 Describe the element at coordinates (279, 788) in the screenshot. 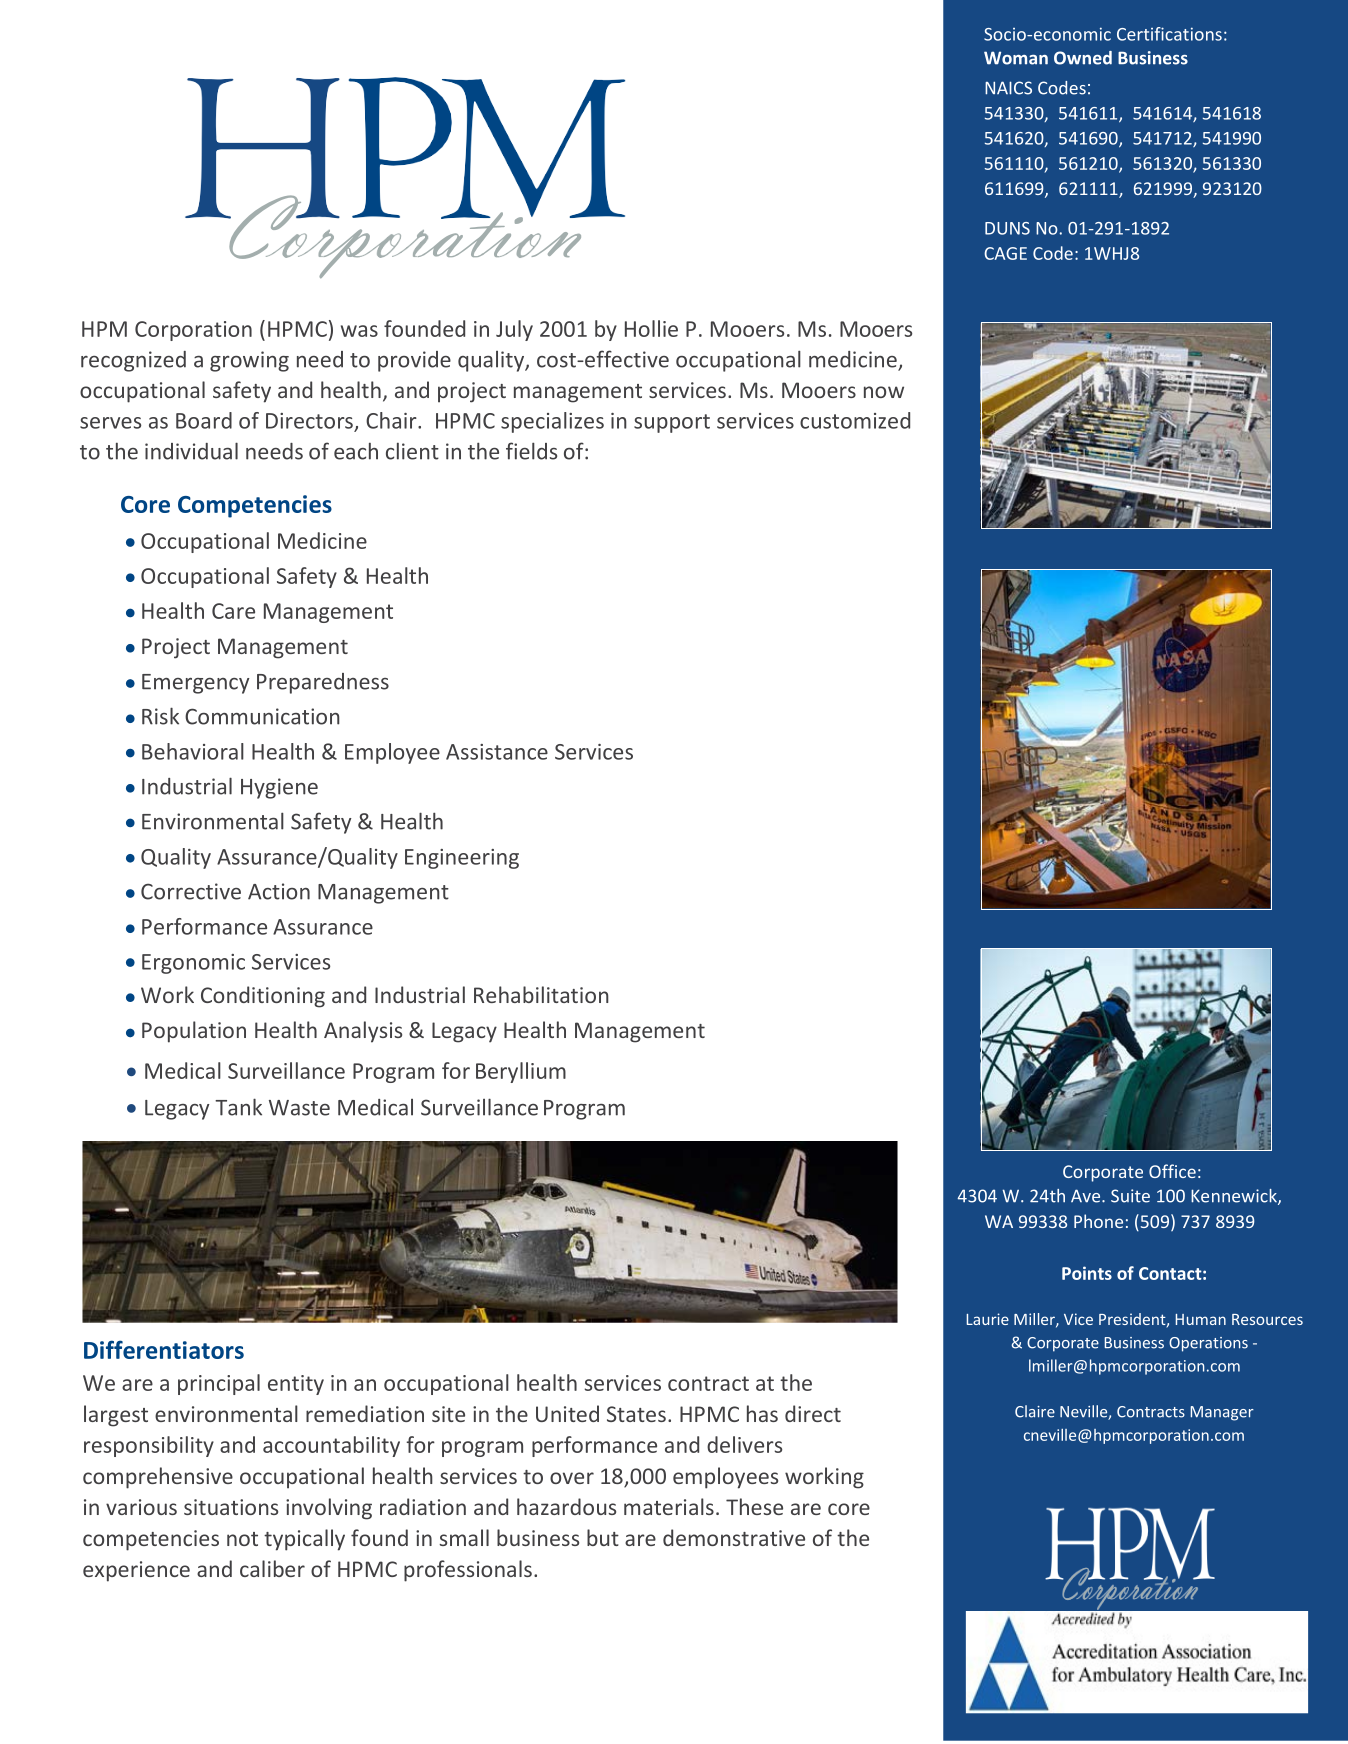

I see `Hygiene` at that location.
